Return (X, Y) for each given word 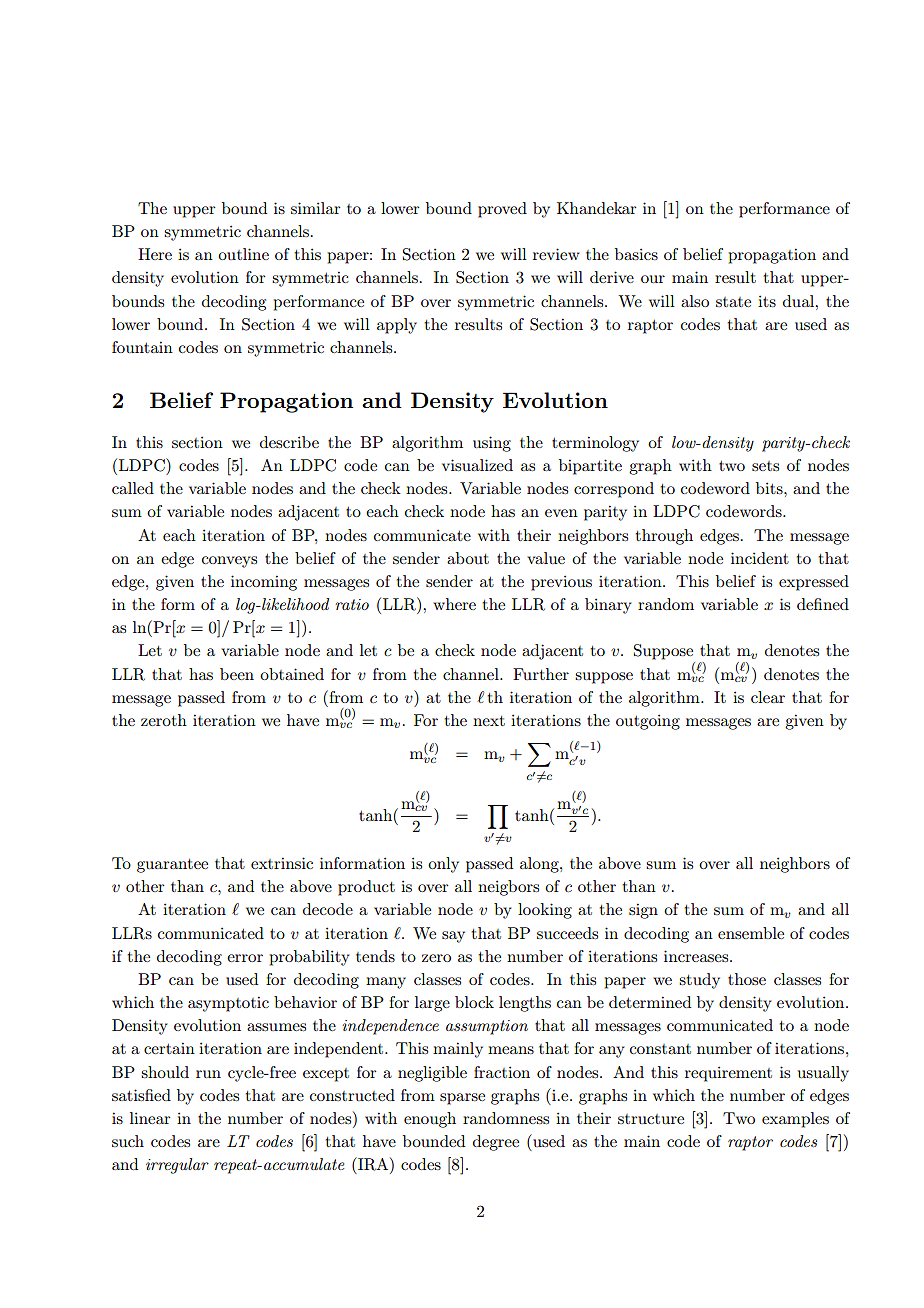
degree (496, 1143)
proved (502, 210)
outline (243, 254)
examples (795, 1120)
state (733, 302)
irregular (177, 1166)
